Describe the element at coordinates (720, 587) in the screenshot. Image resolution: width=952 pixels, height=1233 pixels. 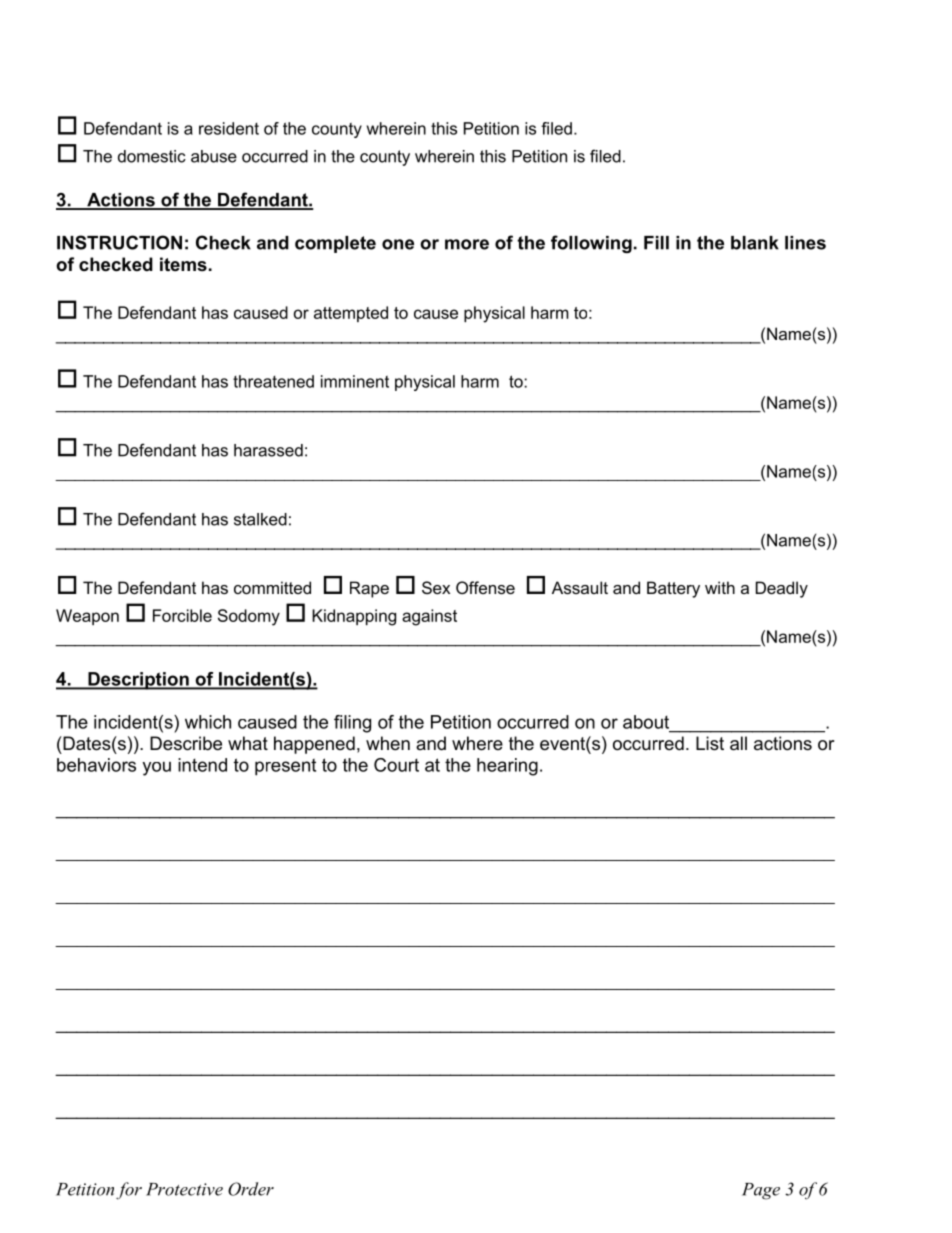
I see `with` at that location.
